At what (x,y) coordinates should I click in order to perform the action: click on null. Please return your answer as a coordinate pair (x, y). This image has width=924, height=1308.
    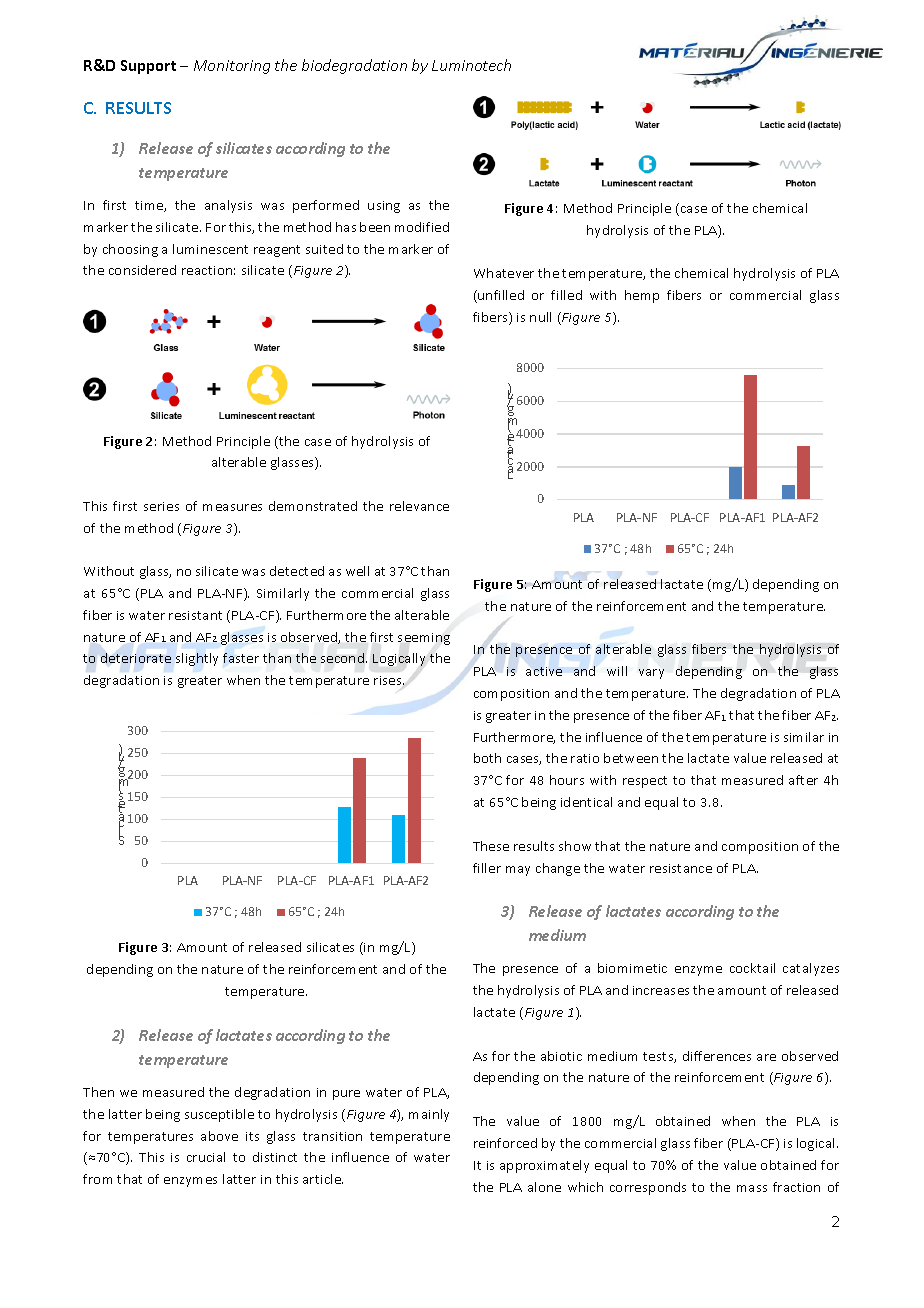
    Looking at the image, I should click on (540, 317).
